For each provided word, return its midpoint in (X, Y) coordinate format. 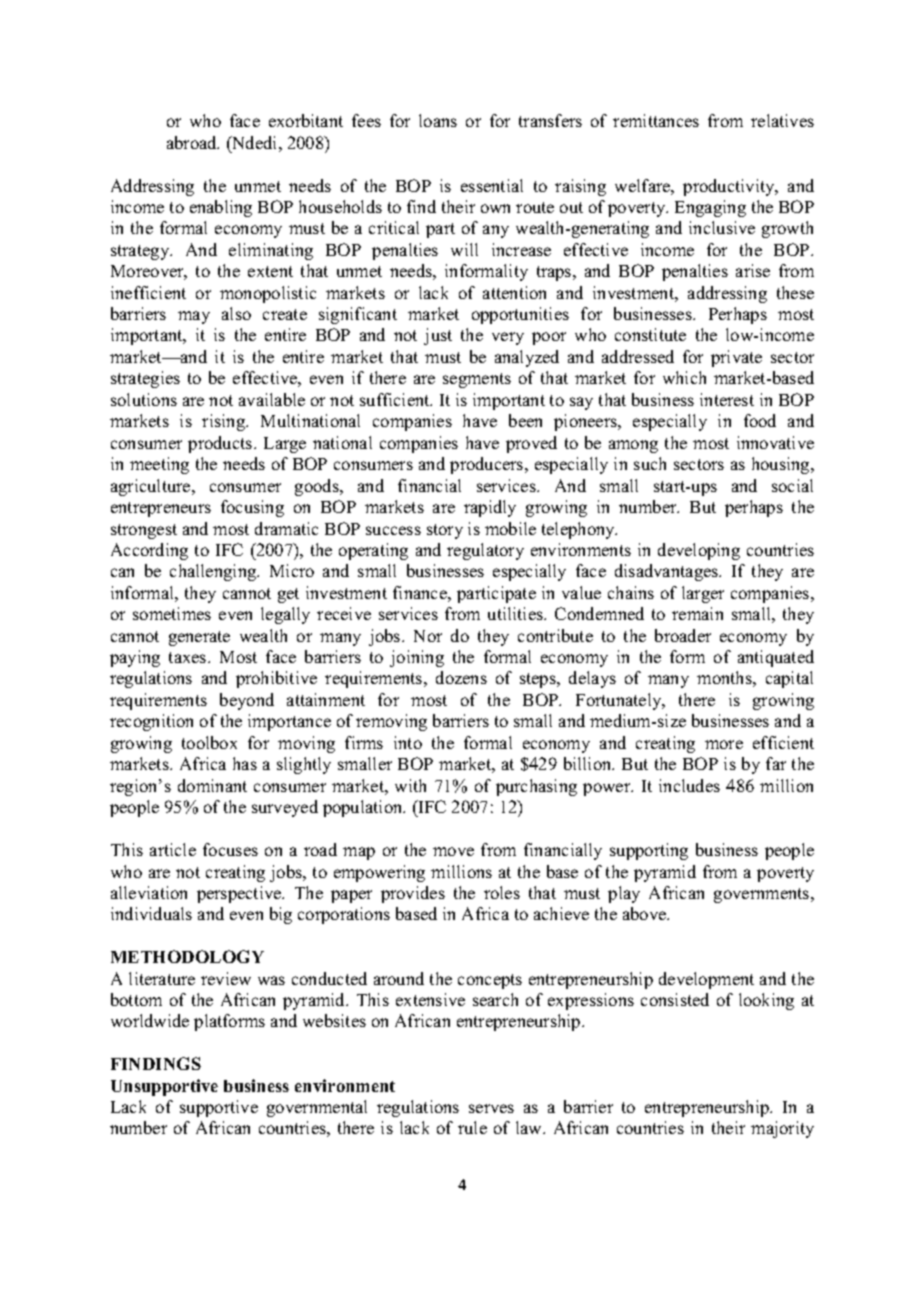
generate (199, 638)
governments (763, 895)
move (453, 851)
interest (727, 399)
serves (491, 1108)
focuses (230, 849)
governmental (317, 1108)
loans (438, 120)
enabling (221, 208)
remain (697, 613)
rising (225, 422)
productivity (730, 187)
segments (477, 380)
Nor (428, 636)
